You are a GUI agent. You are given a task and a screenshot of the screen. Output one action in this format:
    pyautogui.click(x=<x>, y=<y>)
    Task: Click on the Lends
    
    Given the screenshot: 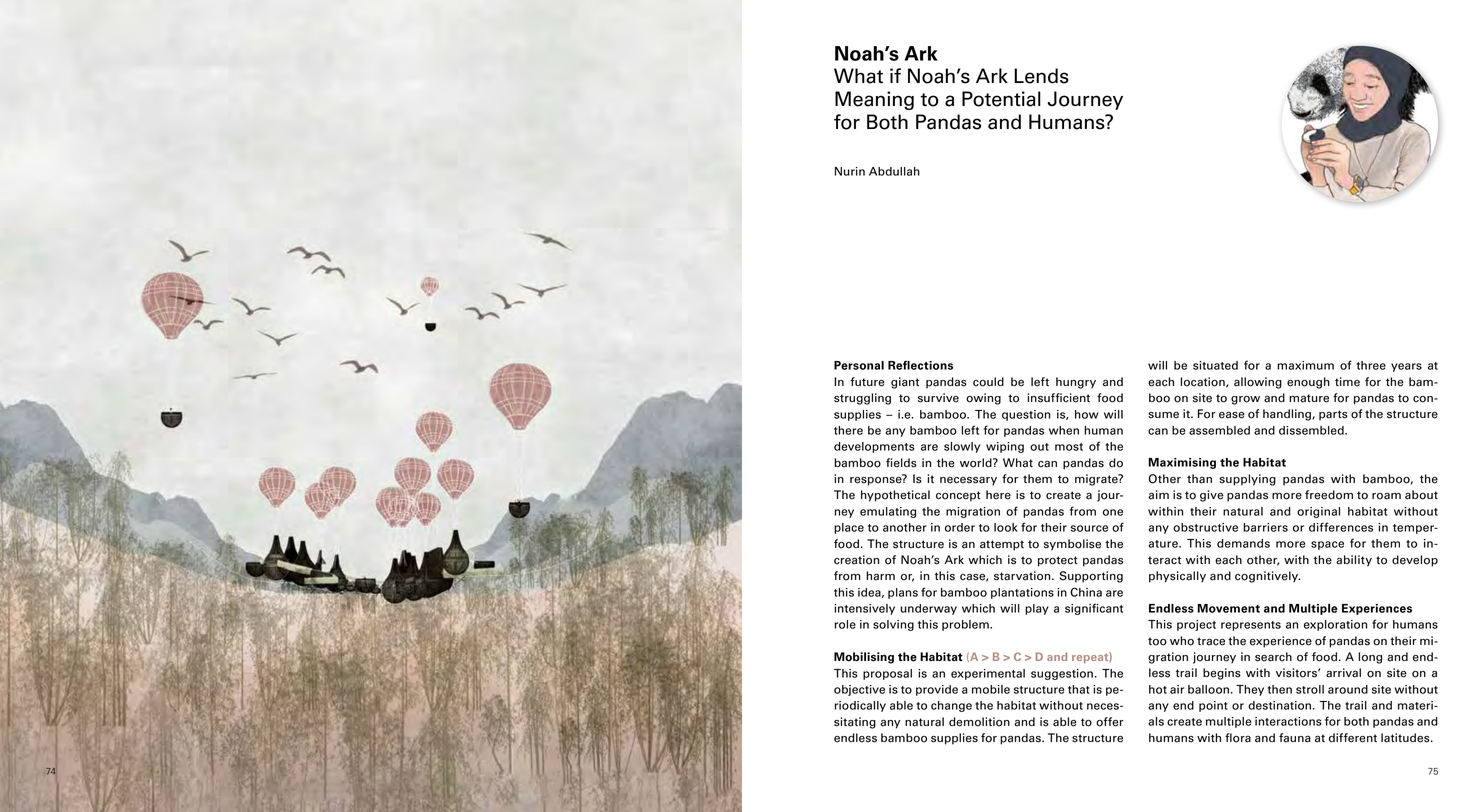 What is the action you would take?
    pyautogui.click(x=1041, y=76)
